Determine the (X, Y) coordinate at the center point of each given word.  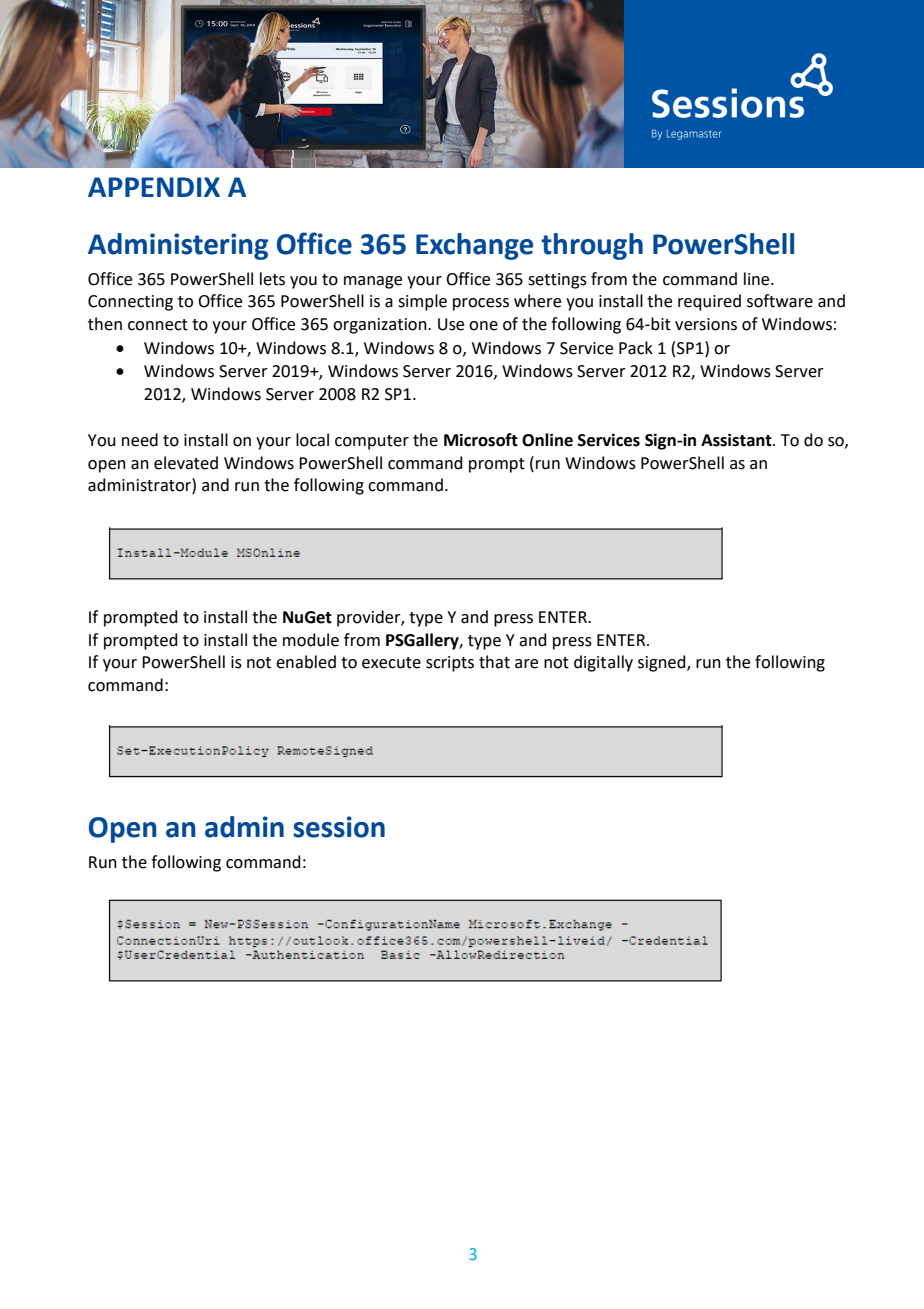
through (592, 246)
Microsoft (481, 440)
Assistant (737, 440)
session (339, 827)
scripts (450, 664)
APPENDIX (154, 187)
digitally (603, 663)
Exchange (474, 246)
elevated (186, 463)
